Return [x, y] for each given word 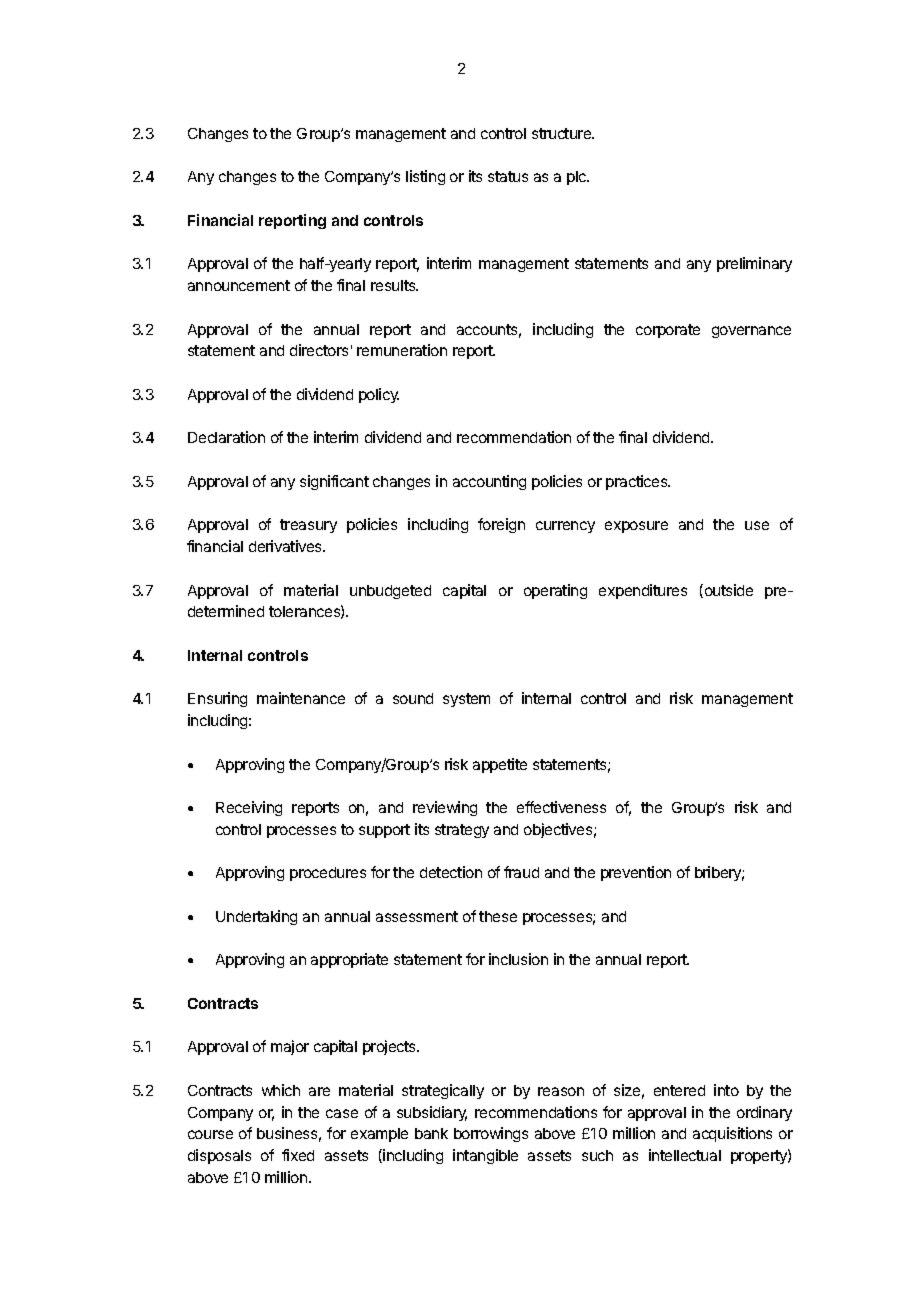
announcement [239, 285]
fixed [298, 1155]
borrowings [491, 1134]
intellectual [685, 1155]
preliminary [754, 264]
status [508, 176]
